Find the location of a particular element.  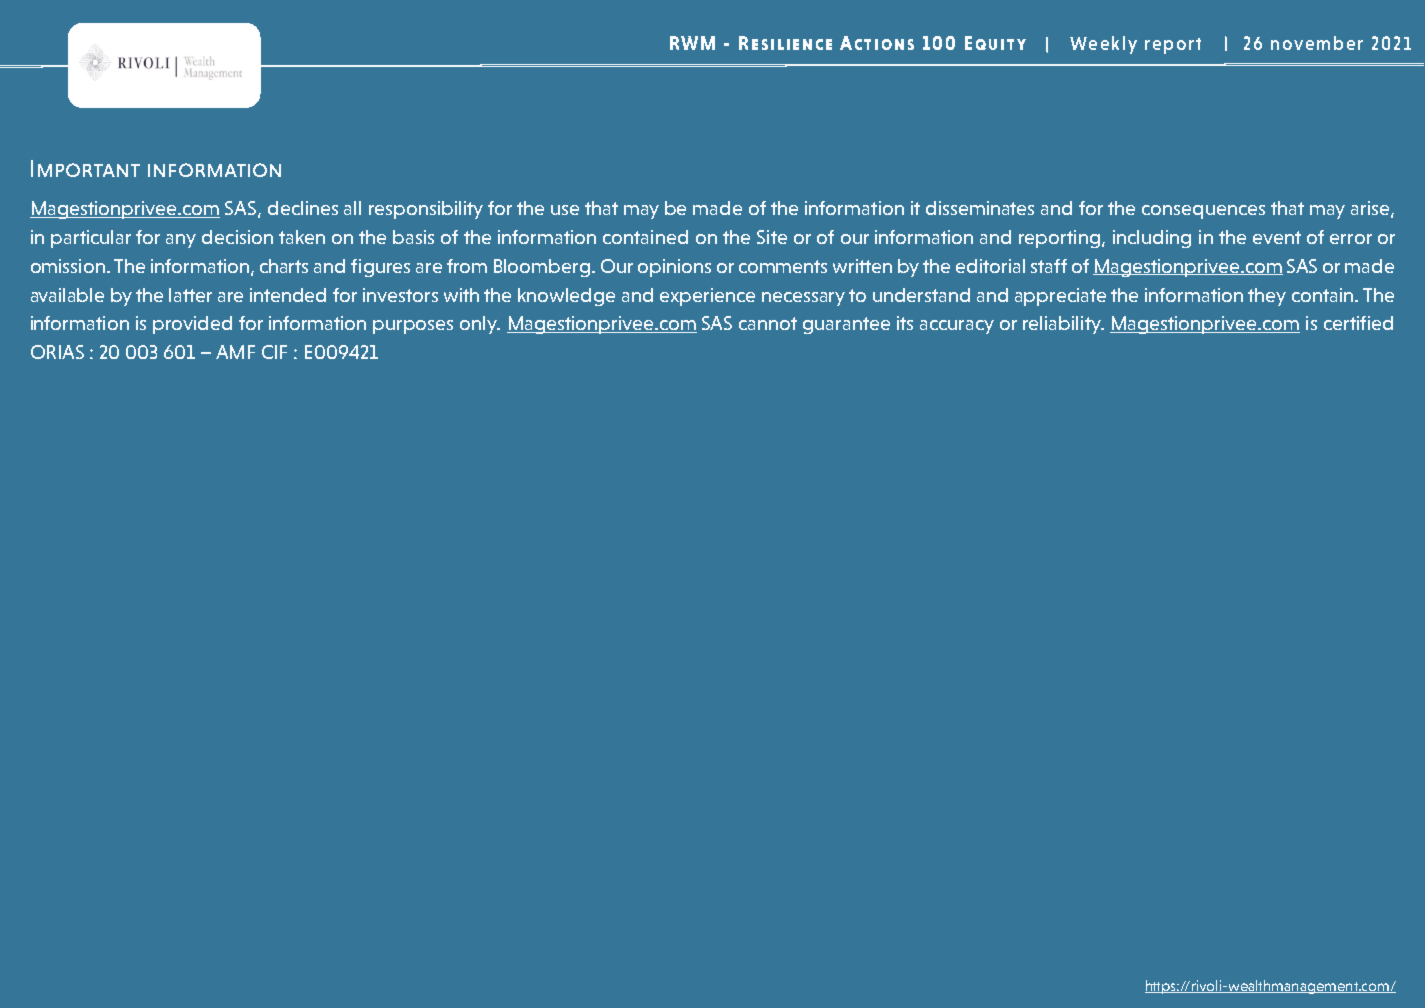

Weekly is located at coordinates (1103, 45).
